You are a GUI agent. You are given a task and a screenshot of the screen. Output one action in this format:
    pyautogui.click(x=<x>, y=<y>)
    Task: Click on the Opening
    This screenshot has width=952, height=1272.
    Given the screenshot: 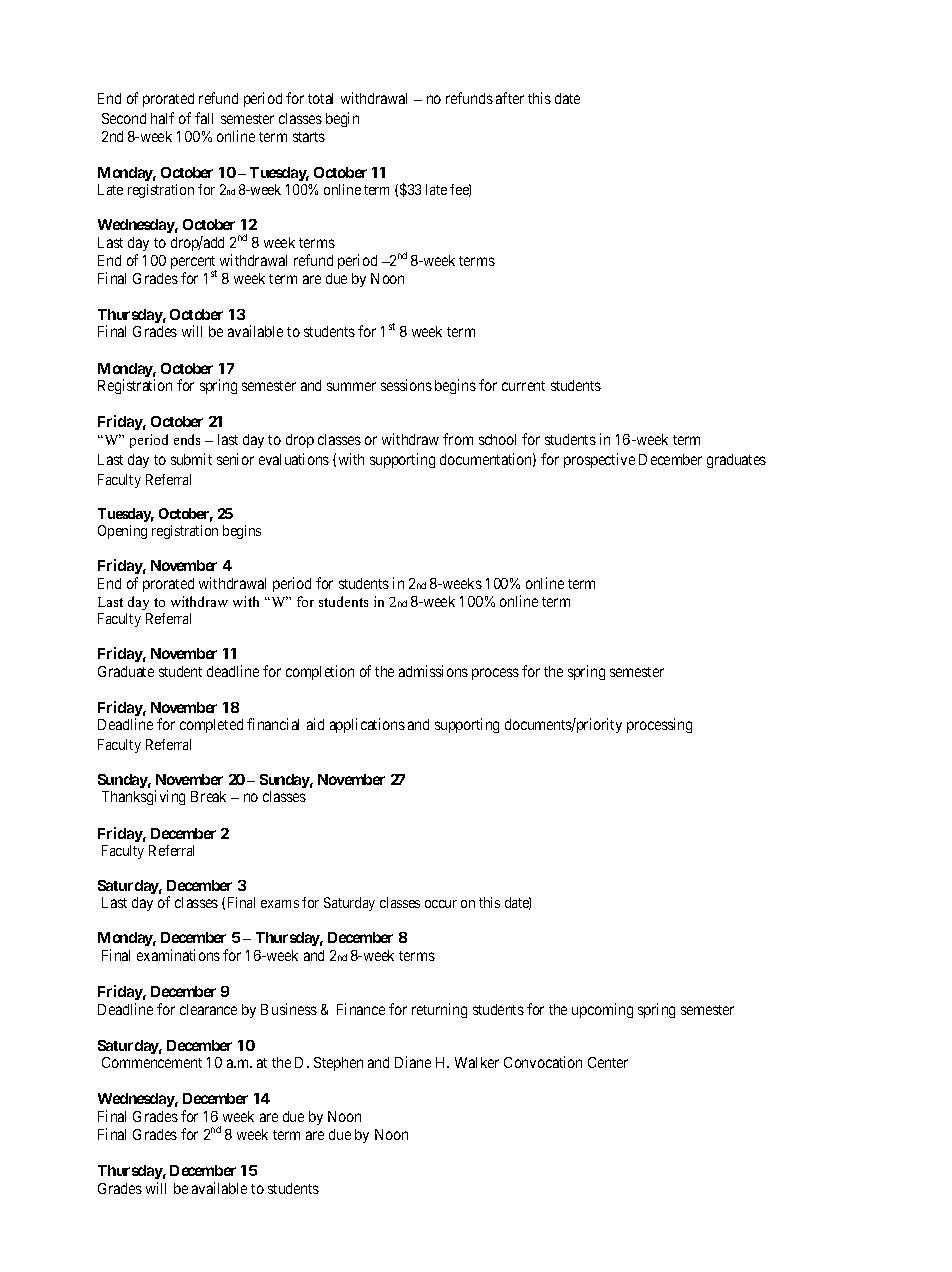 What is the action you would take?
    pyautogui.click(x=122, y=532)
